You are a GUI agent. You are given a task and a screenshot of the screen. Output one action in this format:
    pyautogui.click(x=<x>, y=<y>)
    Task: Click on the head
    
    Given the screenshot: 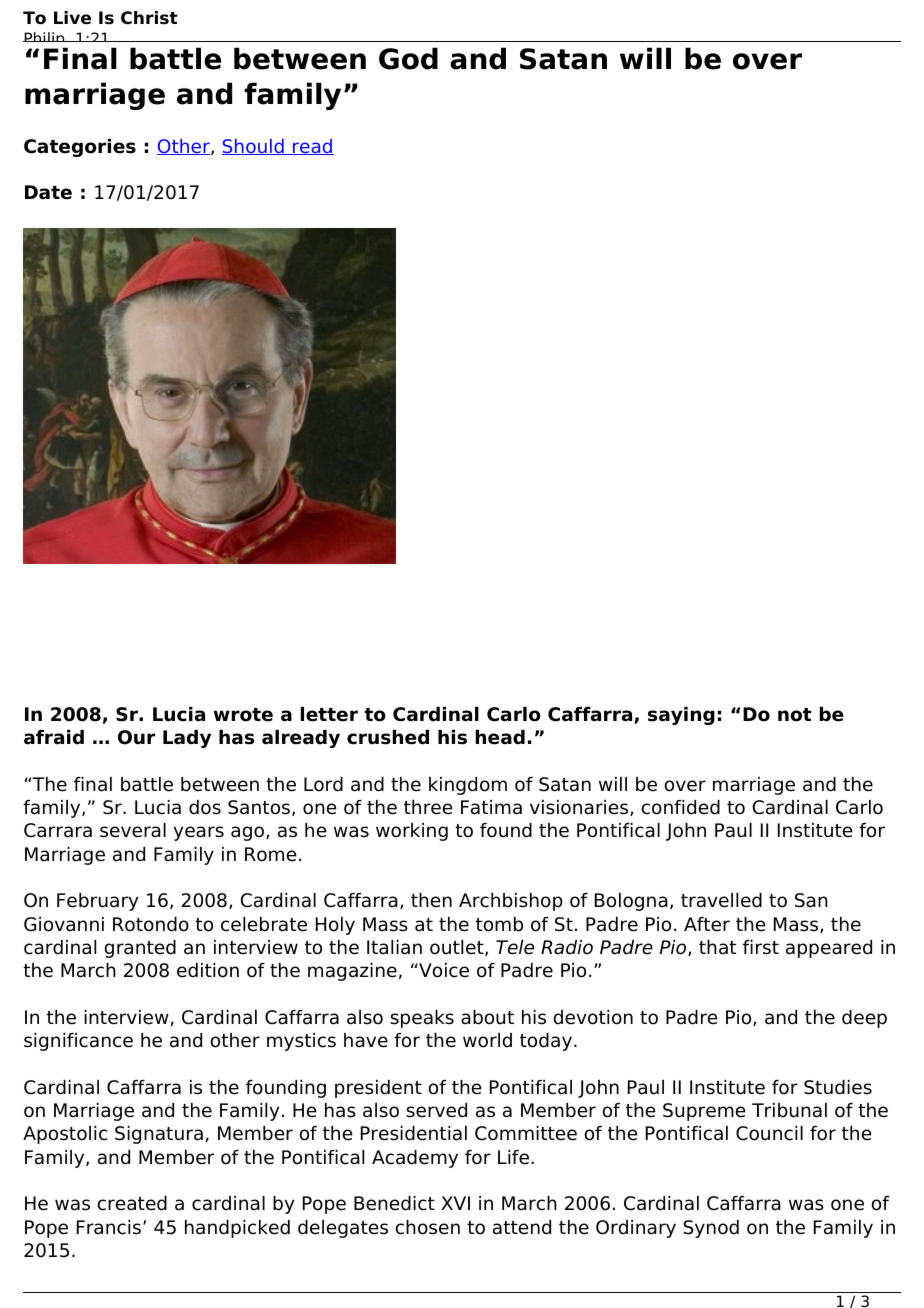 What is the action you would take?
    pyautogui.click(x=500, y=737)
